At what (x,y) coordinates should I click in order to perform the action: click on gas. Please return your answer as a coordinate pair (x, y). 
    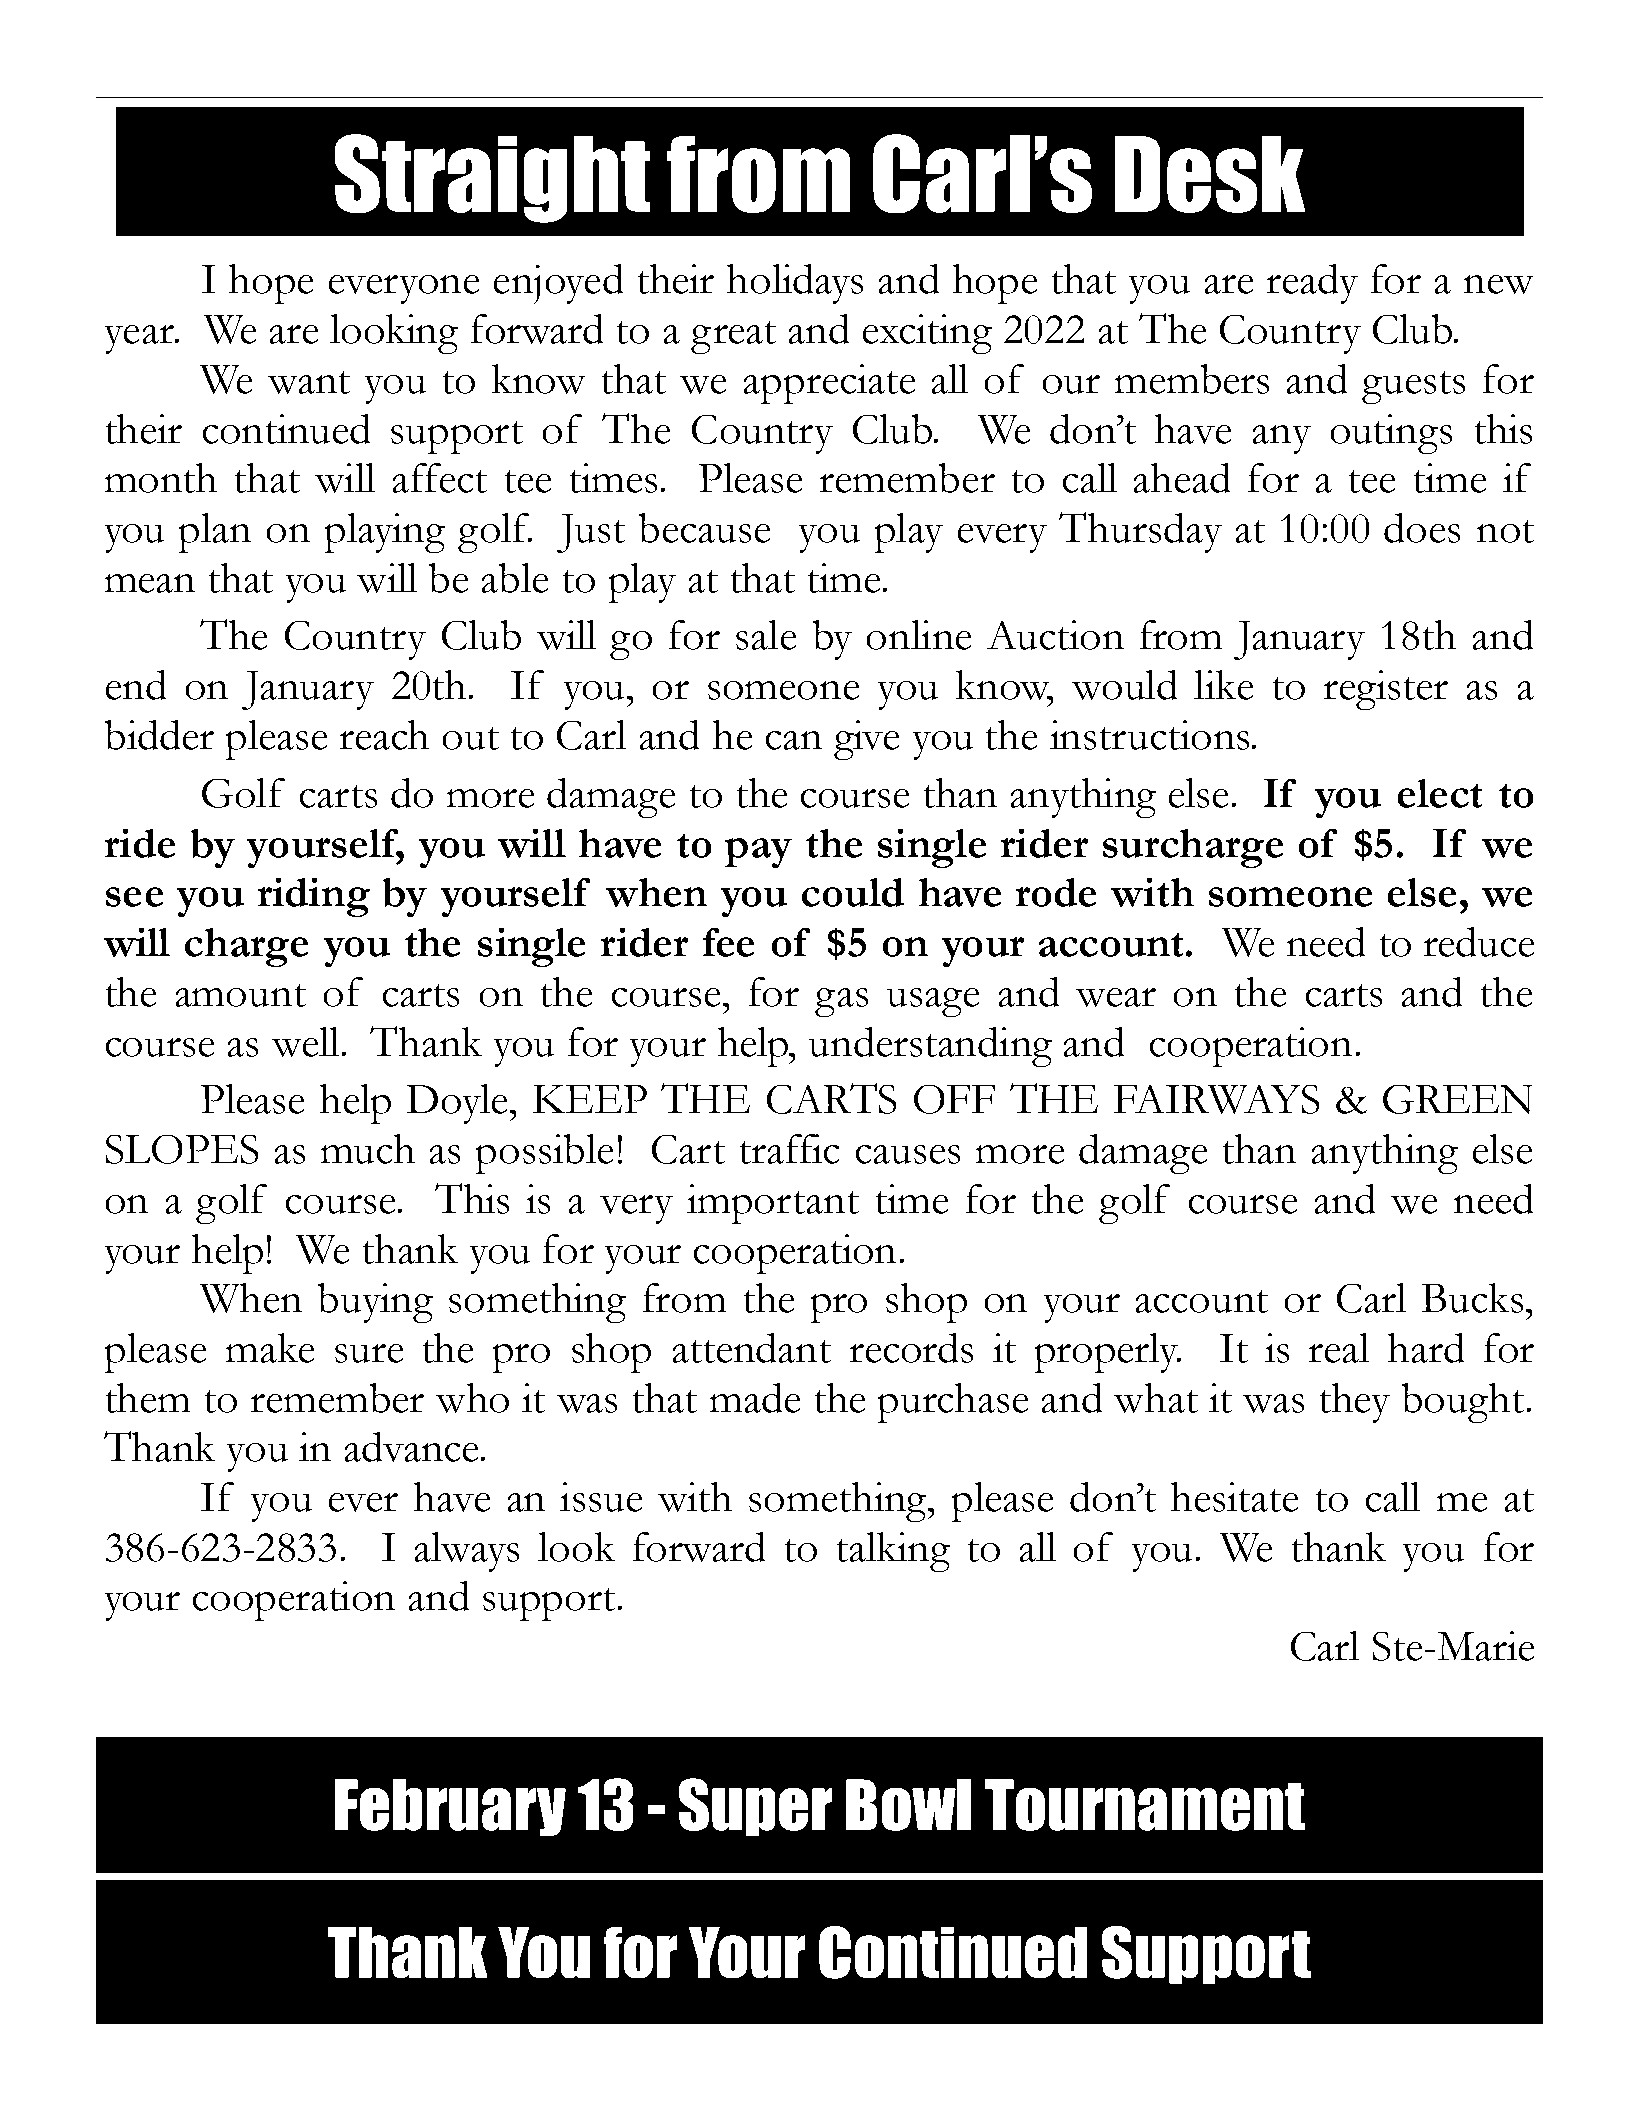
    Looking at the image, I should click on (841, 1002).
